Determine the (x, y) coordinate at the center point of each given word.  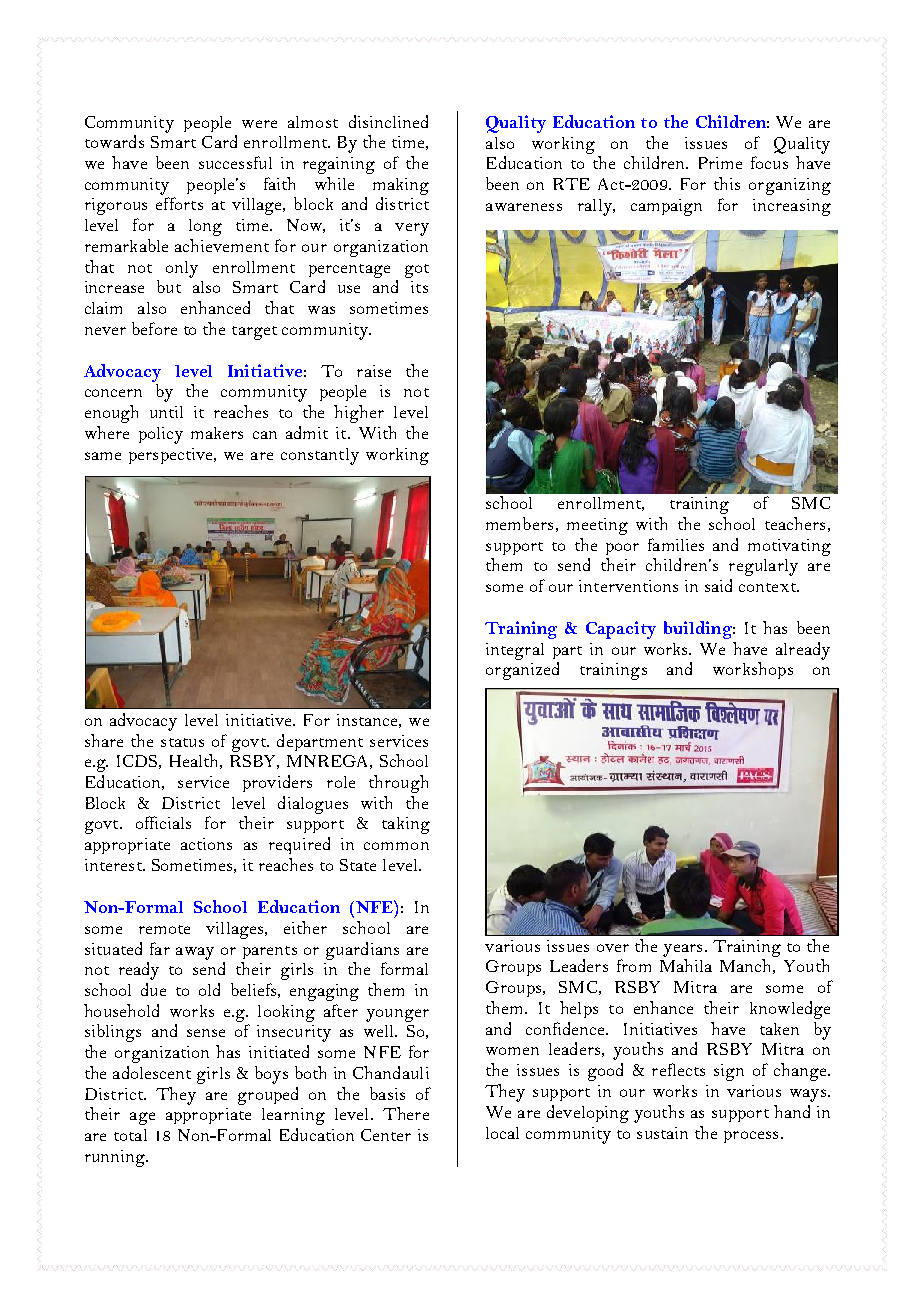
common (396, 846)
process (751, 1137)
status (182, 742)
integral (515, 651)
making (401, 186)
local (502, 1133)
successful (235, 162)
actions (206, 844)
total (130, 1135)
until (166, 412)
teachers (795, 523)
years (682, 950)
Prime (720, 163)
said (718, 585)
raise (374, 371)
